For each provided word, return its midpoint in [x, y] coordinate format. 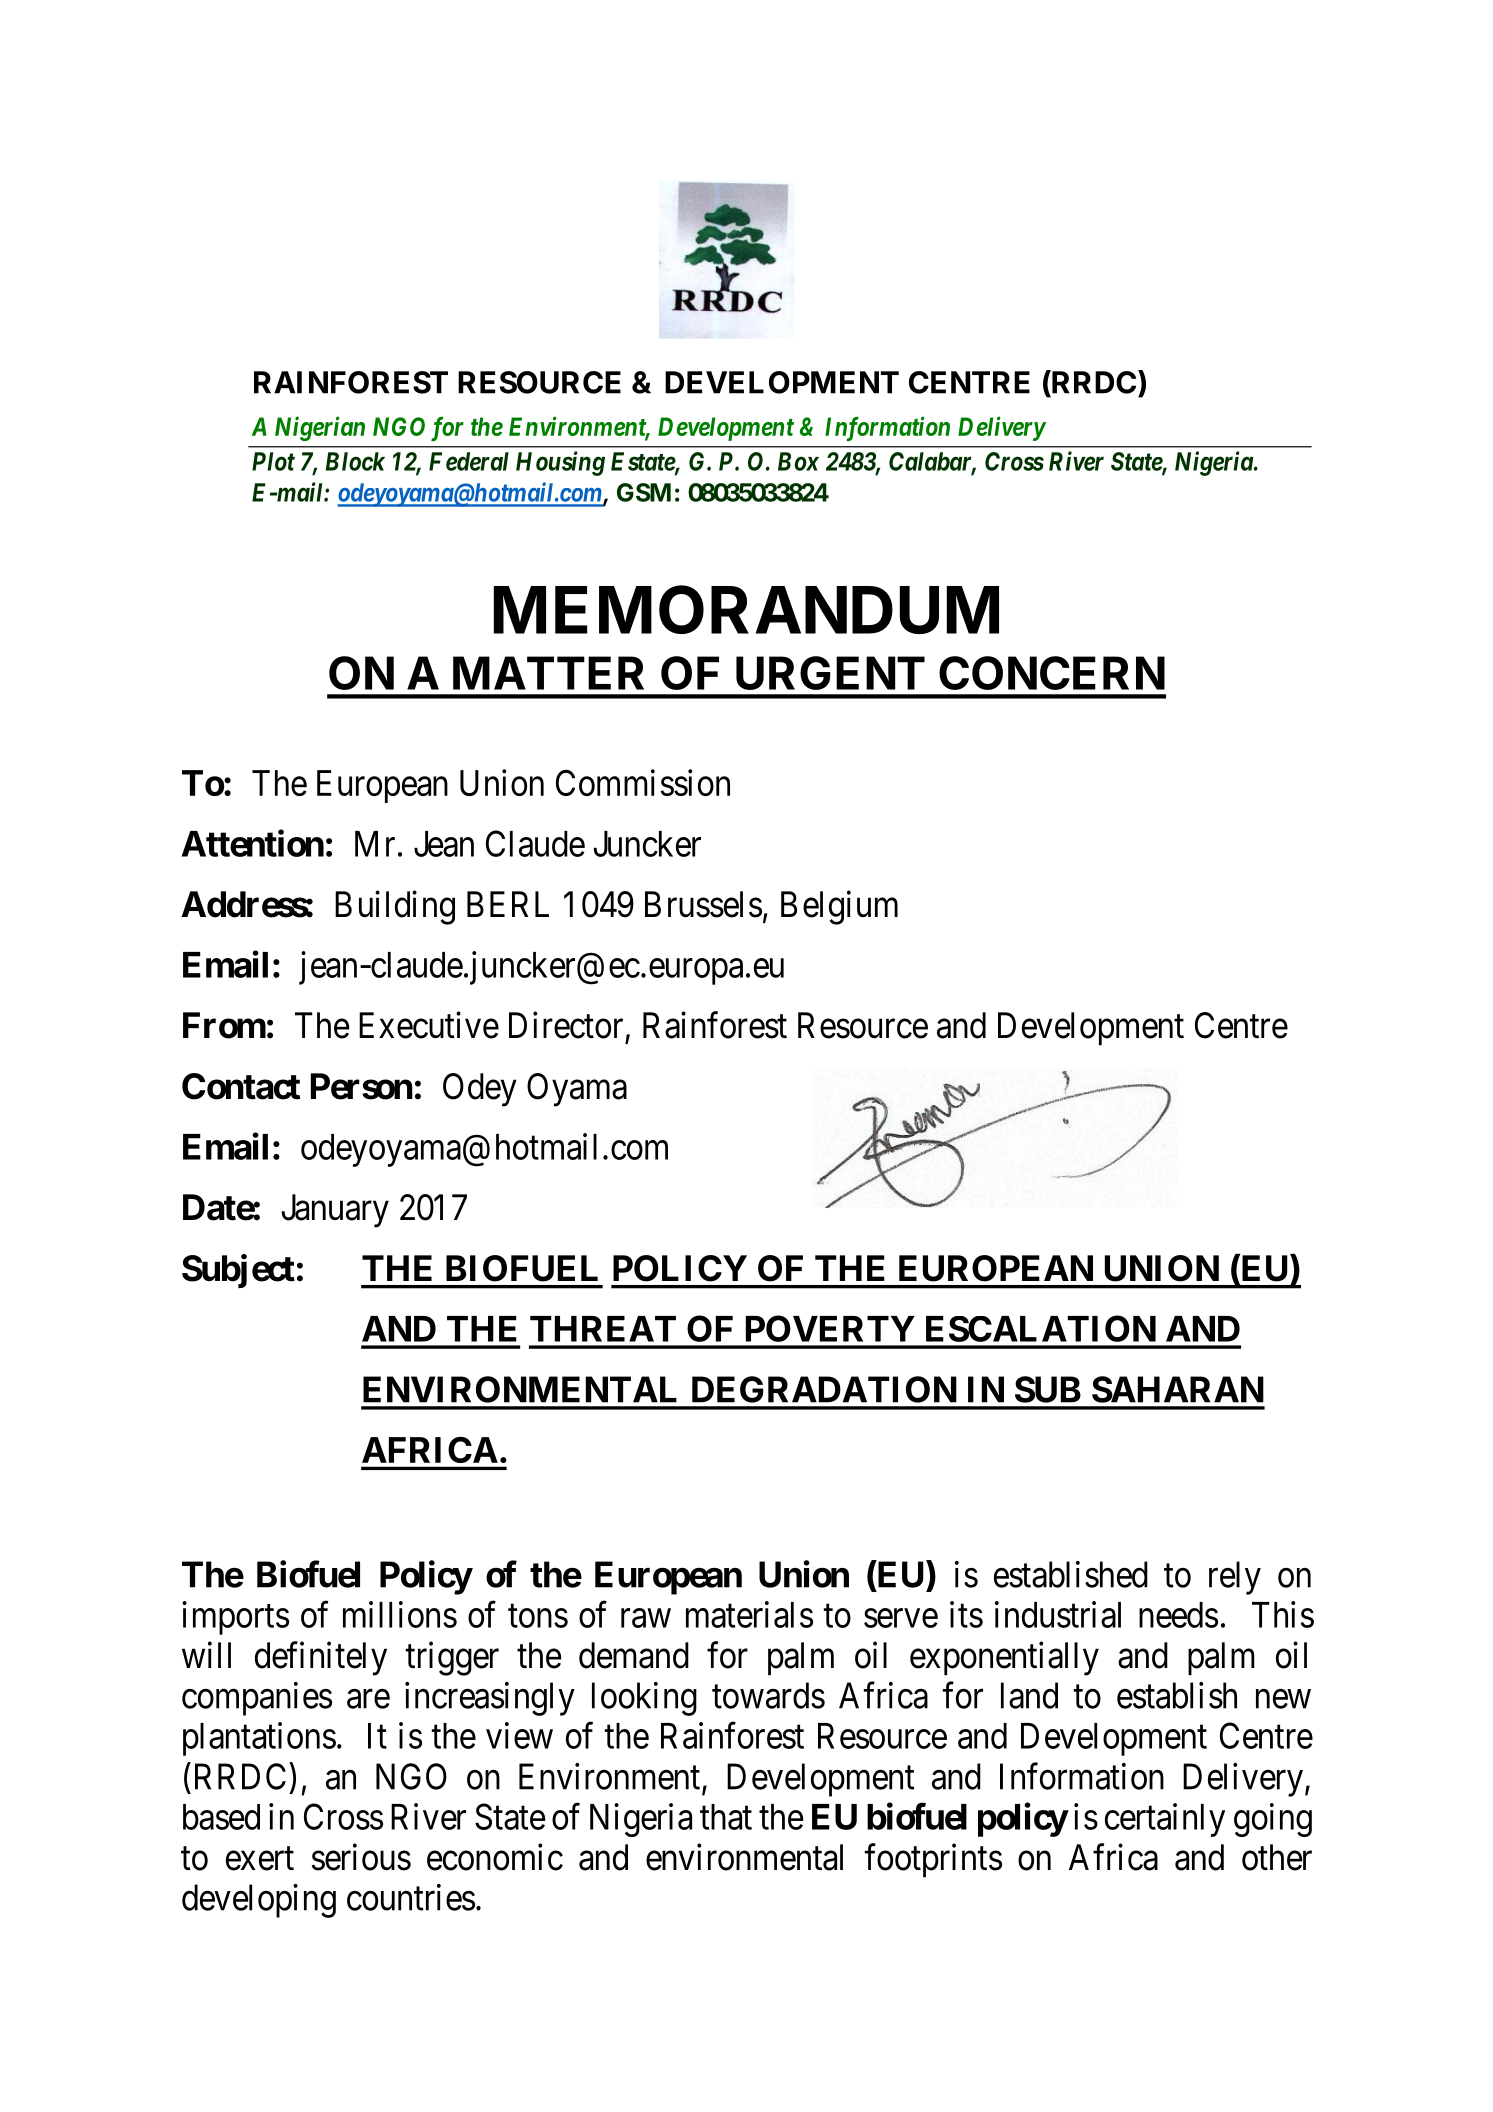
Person [362, 1086]
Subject [238, 1271]
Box [798, 461]
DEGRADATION [824, 1389]
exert [260, 1859]
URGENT [830, 673]
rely [1235, 1578]
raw [646, 1618]
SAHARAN [1178, 1389]
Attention [253, 843]
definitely [321, 1658]
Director [566, 1025]
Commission [643, 782]
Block [355, 461]
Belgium [839, 908]
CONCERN [1052, 673]
